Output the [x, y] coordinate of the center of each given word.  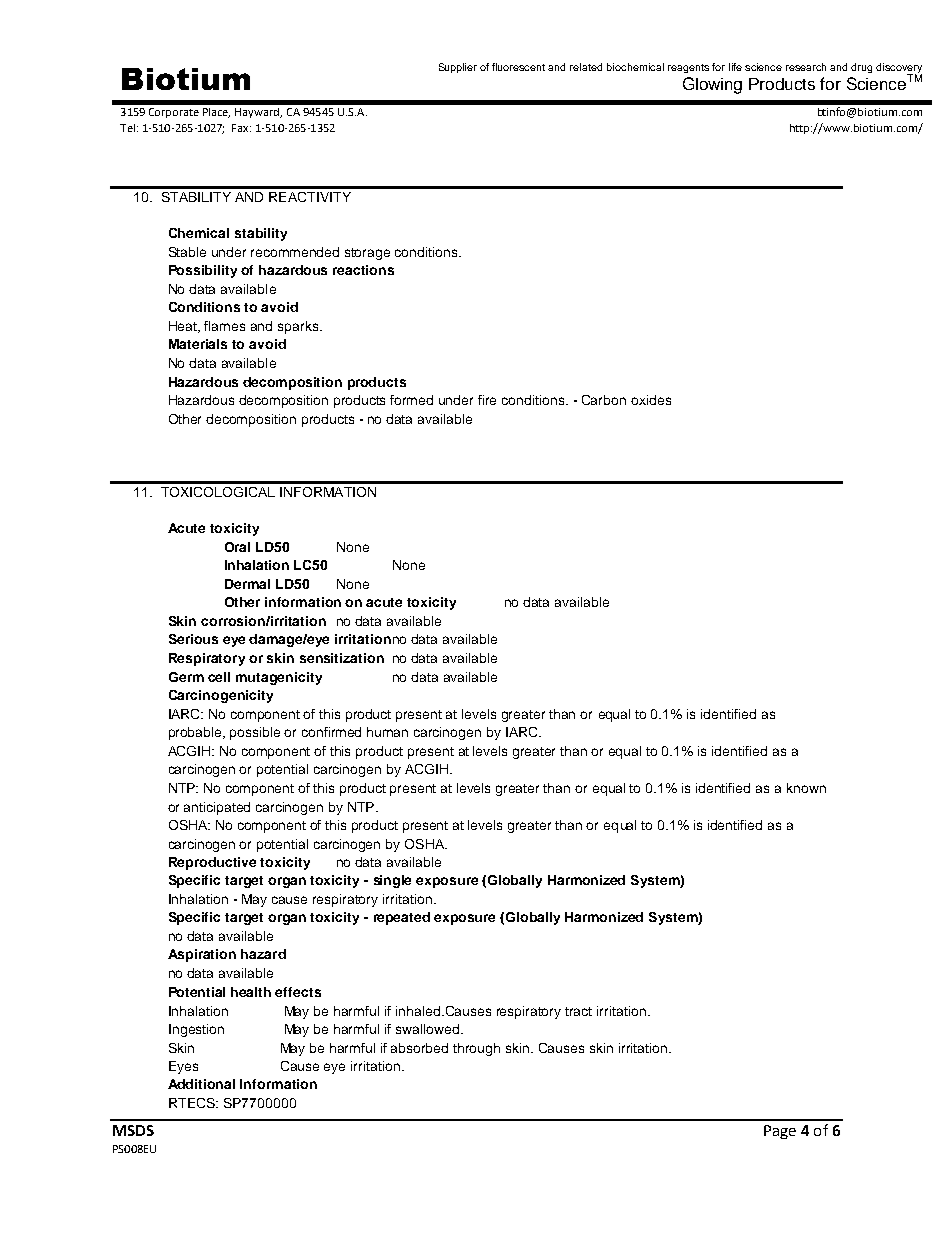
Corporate [174, 113]
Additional [201, 1084]
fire [487, 400]
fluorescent [518, 67]
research [806, 67]
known [806, 788]
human [387, 732]
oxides [651, 400]
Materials [198, 344]
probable [197, 733]
